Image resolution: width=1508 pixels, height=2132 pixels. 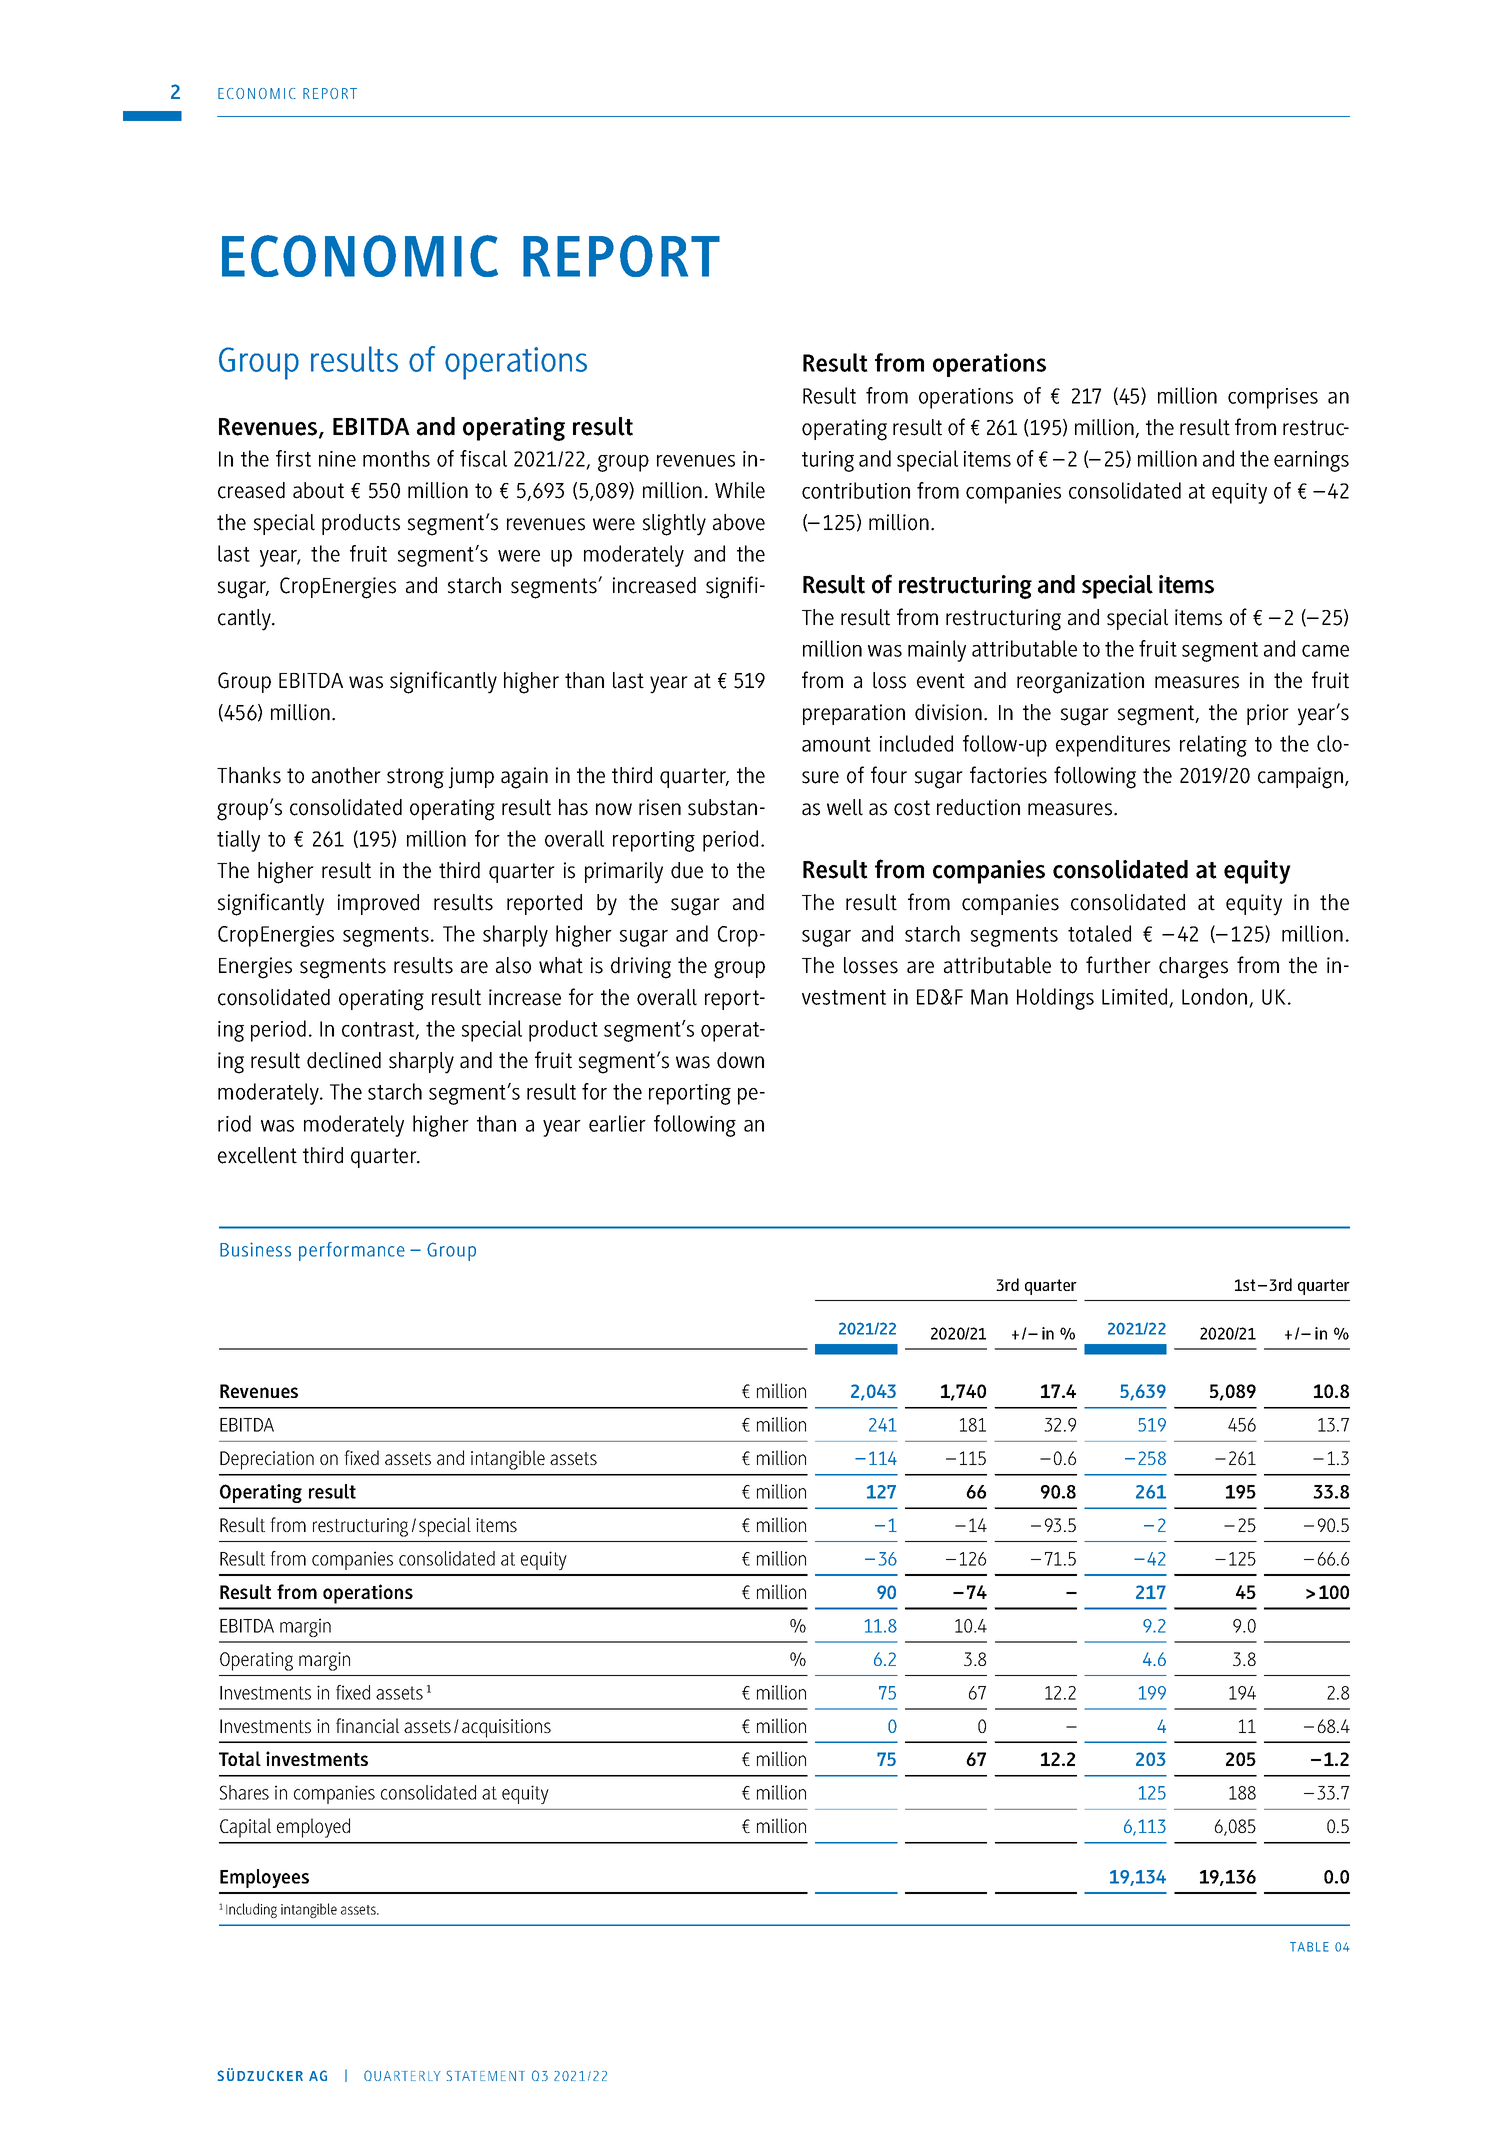 I want to click on due, so click(x=687, y=870).
